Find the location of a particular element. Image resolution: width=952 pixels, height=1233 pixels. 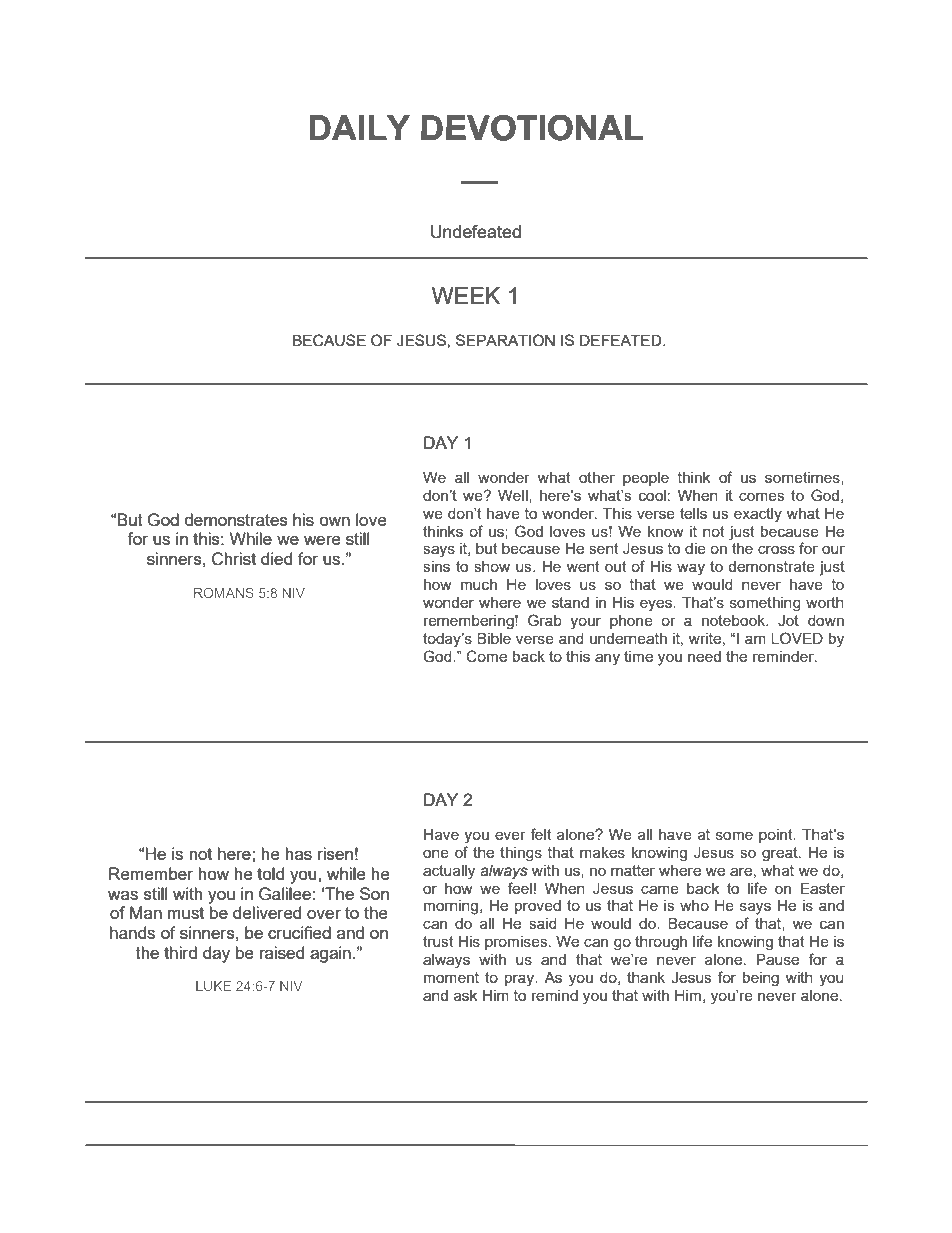

cross is located at coordinates (776, 550).
